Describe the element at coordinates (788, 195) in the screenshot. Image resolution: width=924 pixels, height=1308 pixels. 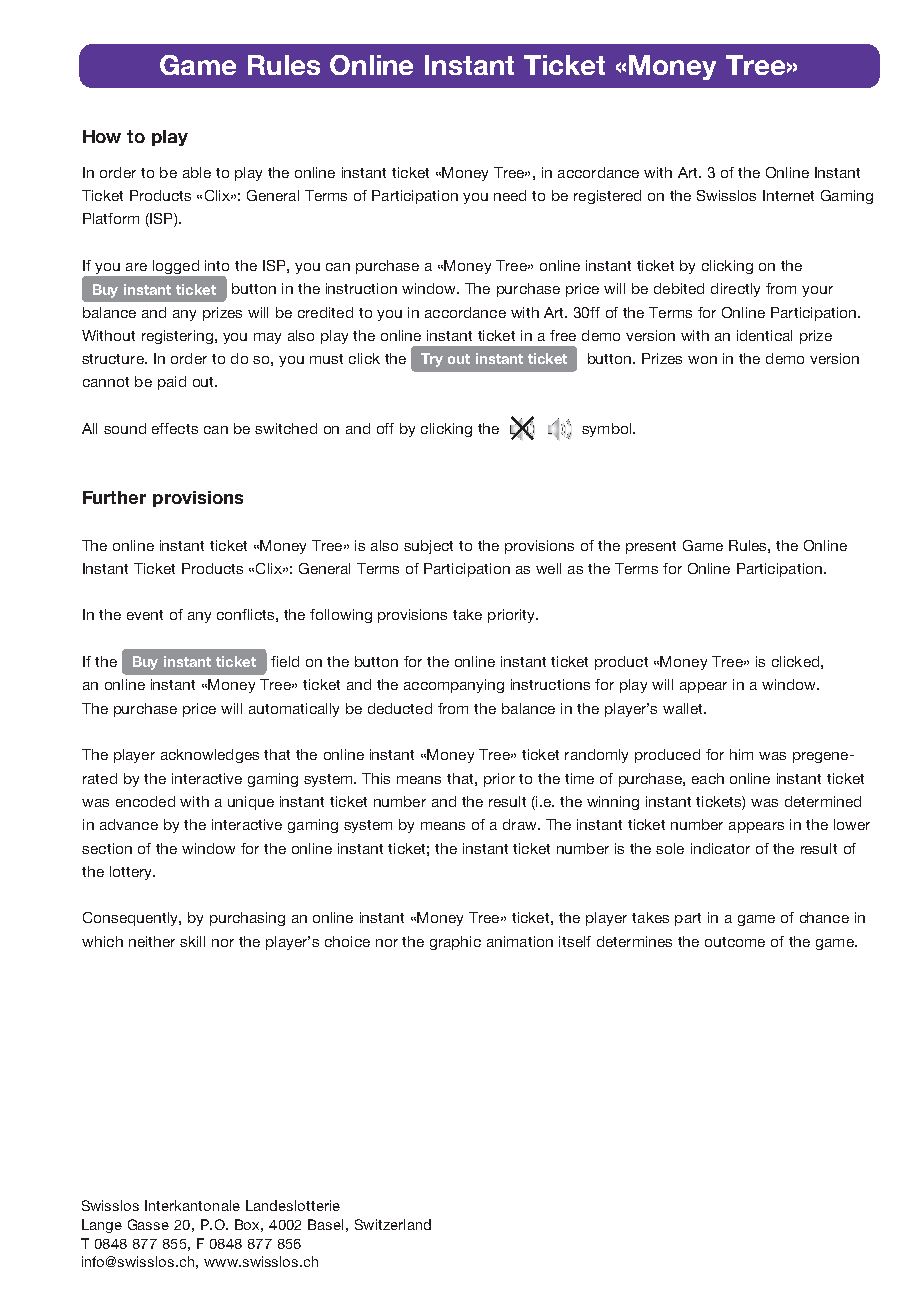
I see `Internet` at that location.
